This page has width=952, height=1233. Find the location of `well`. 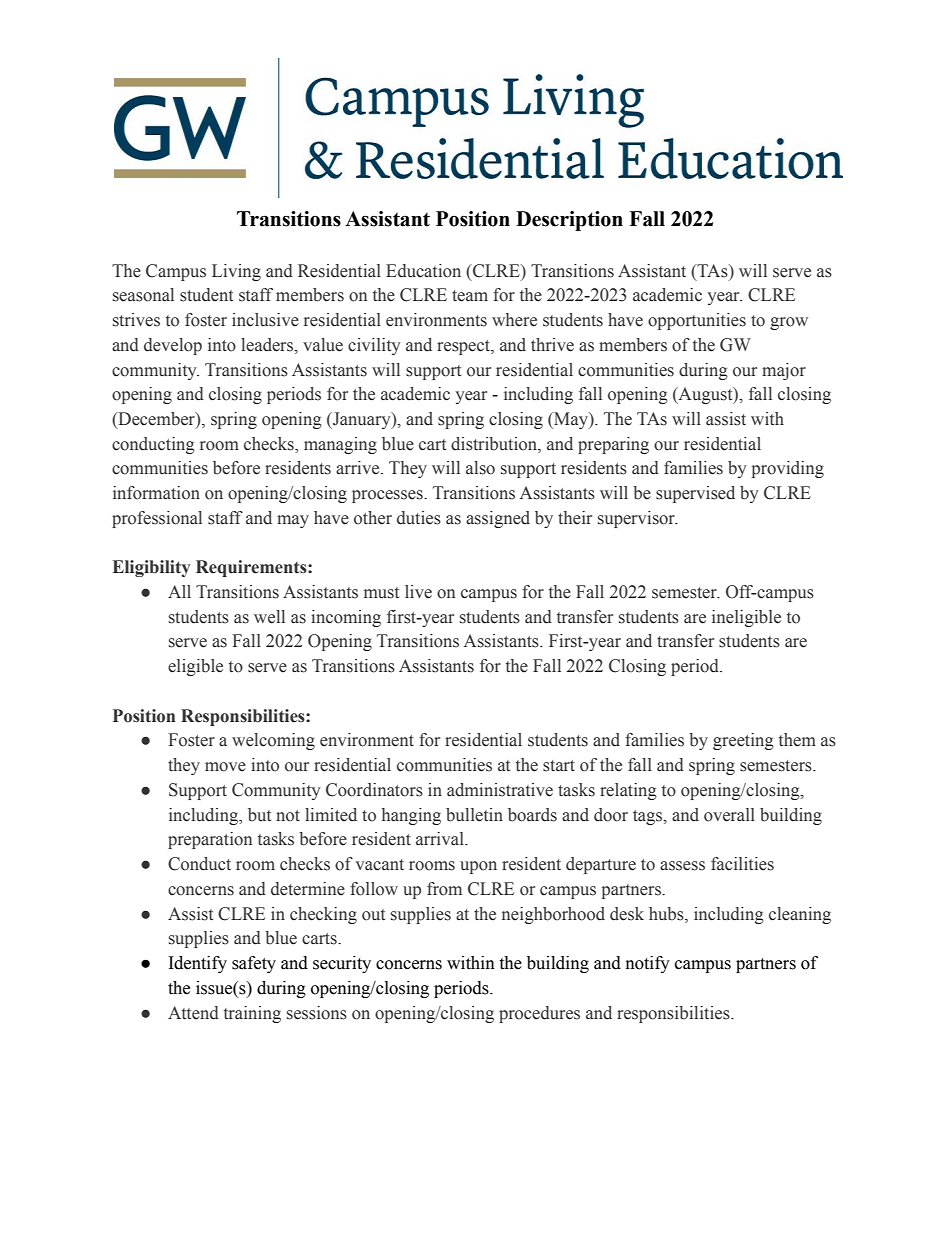

well is located at coordinates (269, 617).
